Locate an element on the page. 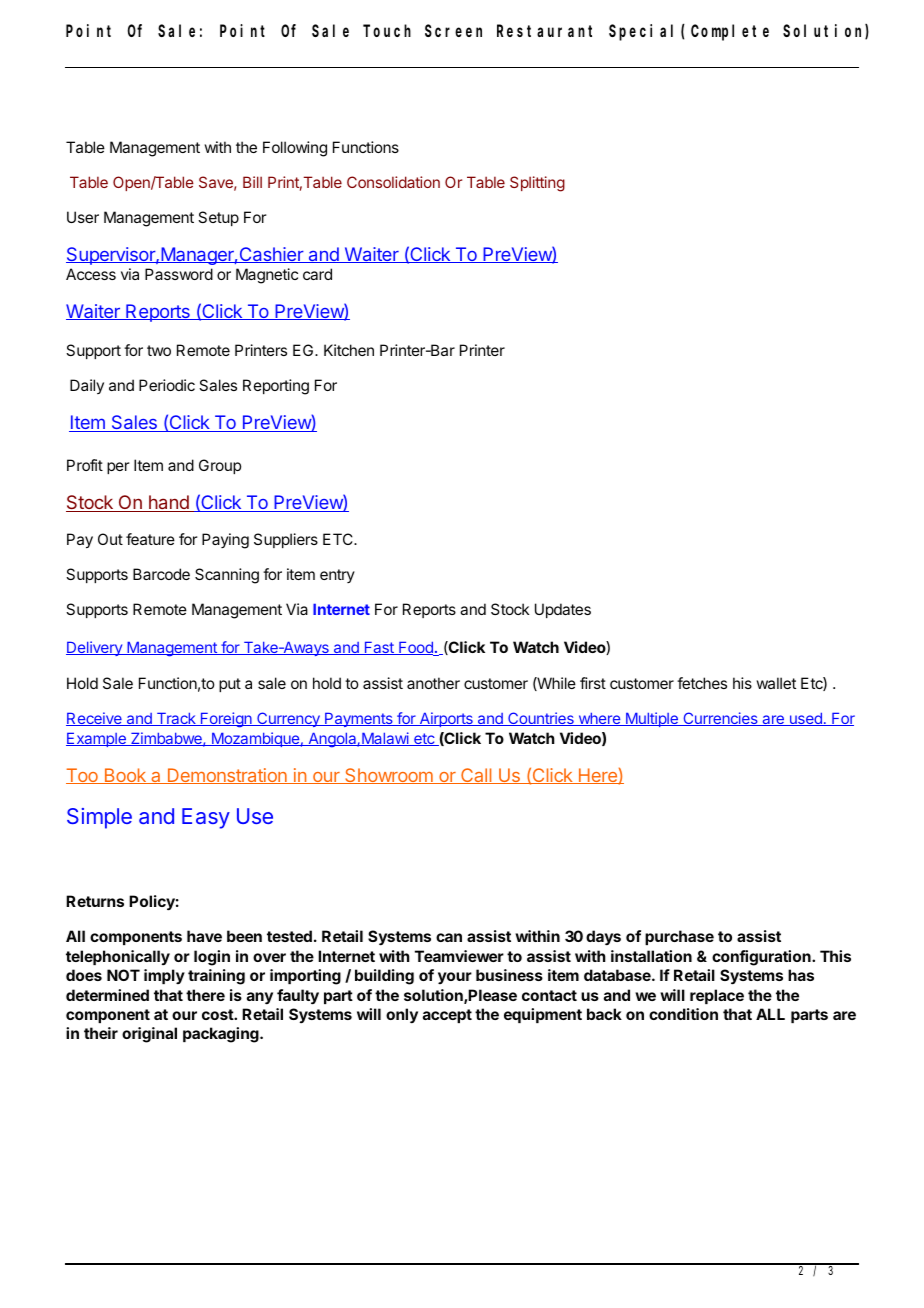 Image resolution: width=924 pixels, height=1308 pixels. Showroom is located at coordinates (389, 776).
